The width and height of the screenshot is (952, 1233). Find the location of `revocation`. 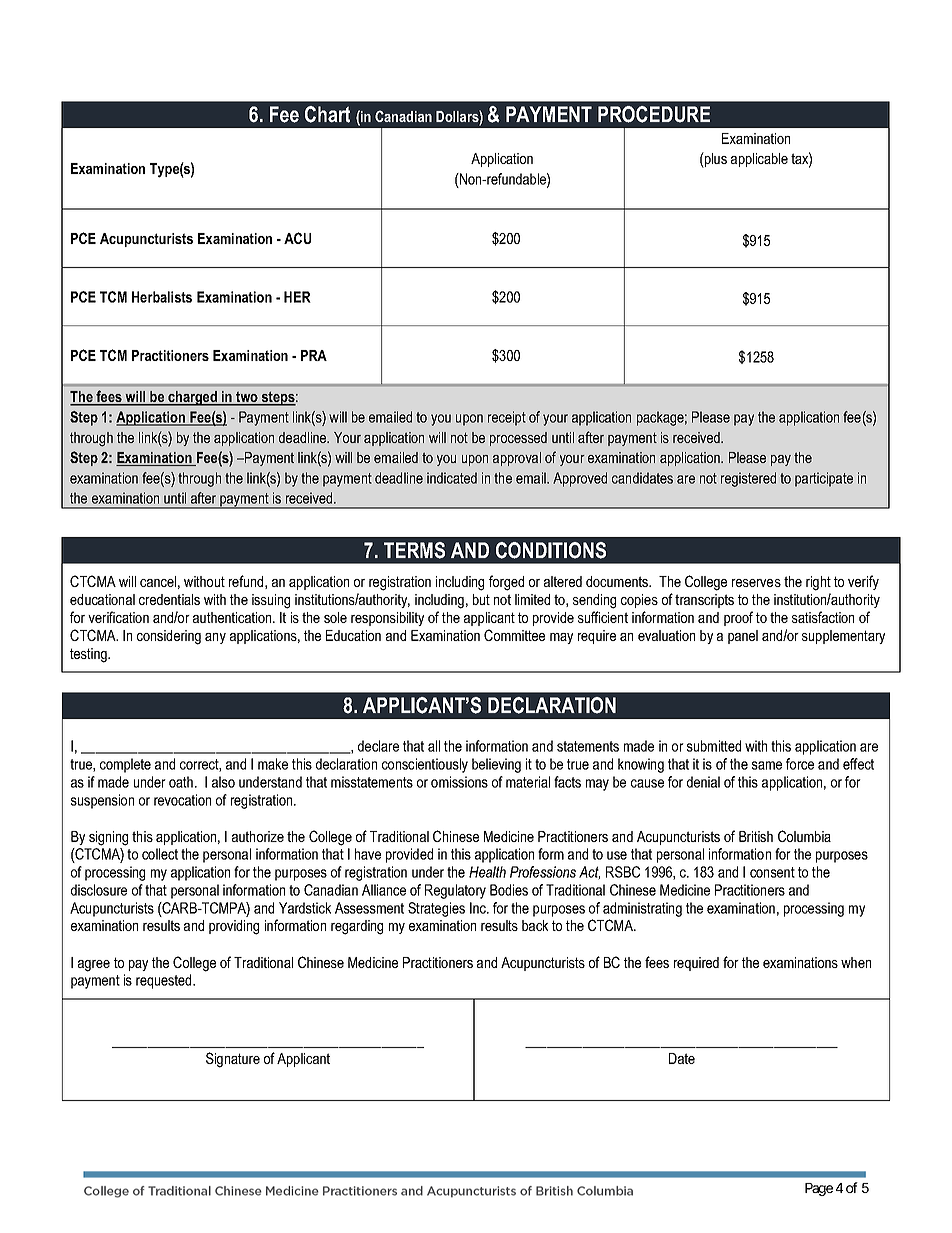

revocation is located at coordinates (182, 800).
